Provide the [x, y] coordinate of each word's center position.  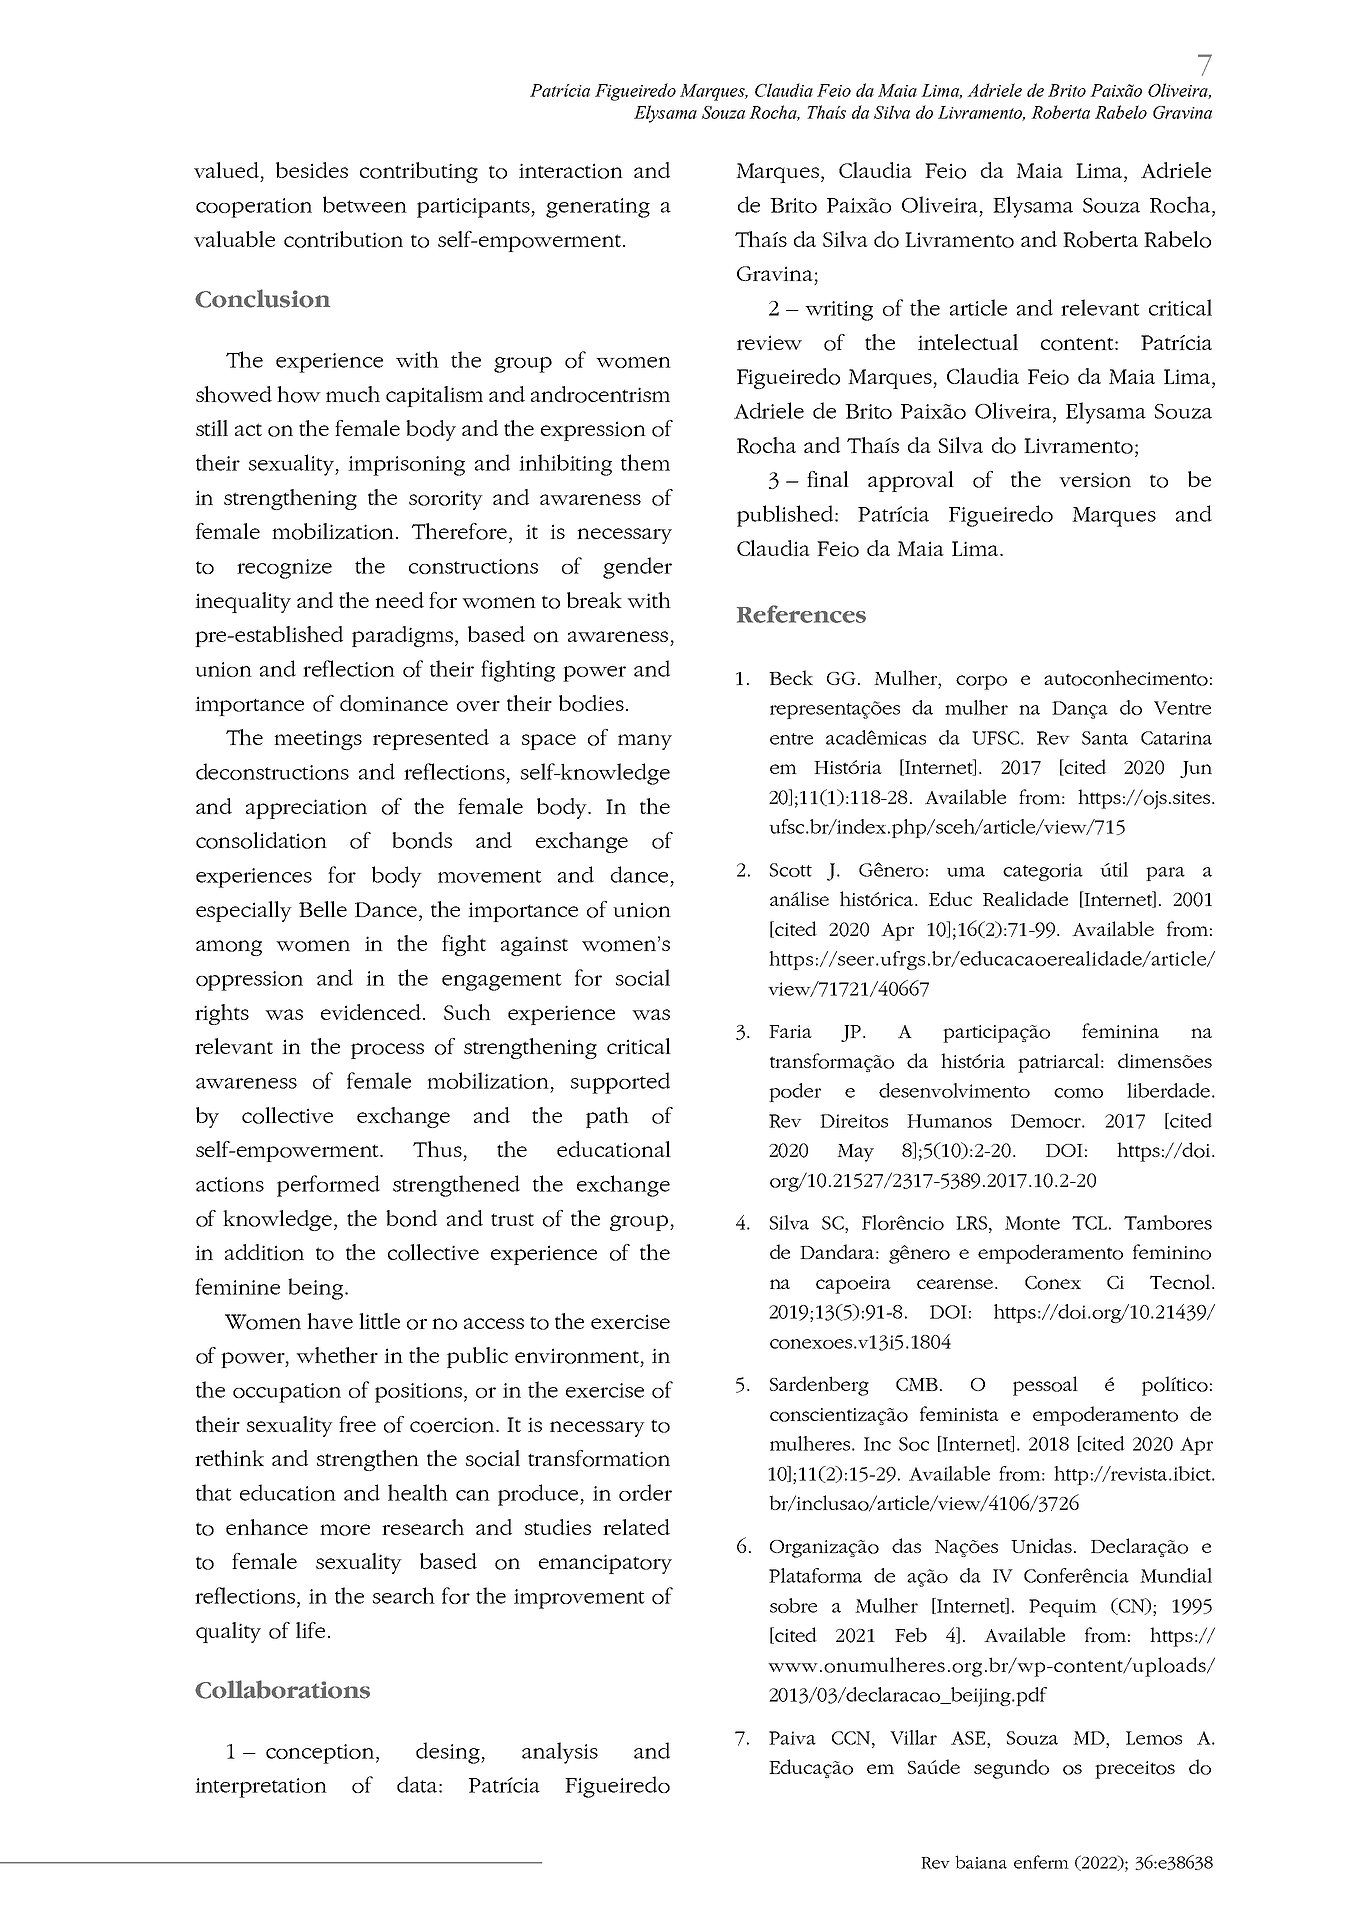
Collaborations [282, 1689]
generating [598, 208]
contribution [343, 239]
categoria [1043, 872]
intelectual [968, 342]
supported [620, 1083]
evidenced [371, 1012]
